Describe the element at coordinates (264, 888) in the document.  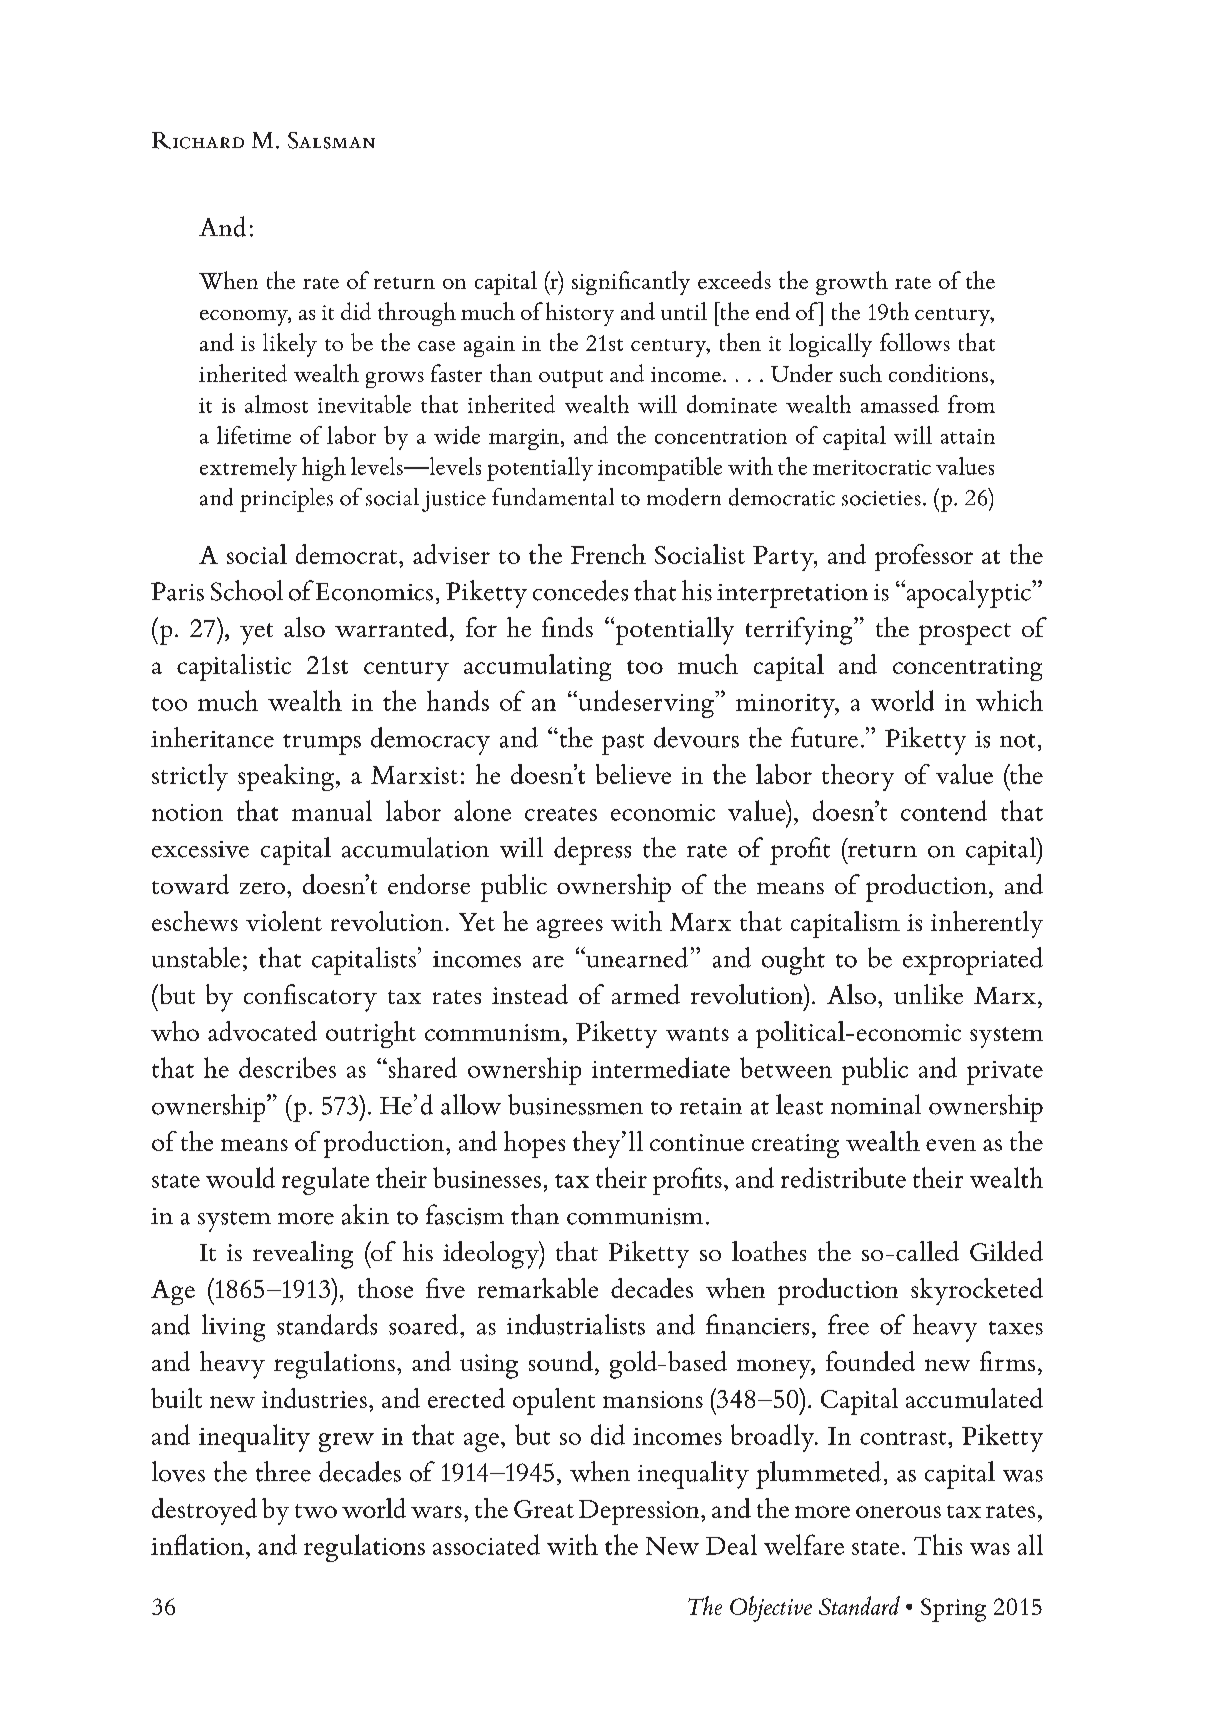
I see `zero` at that location.
